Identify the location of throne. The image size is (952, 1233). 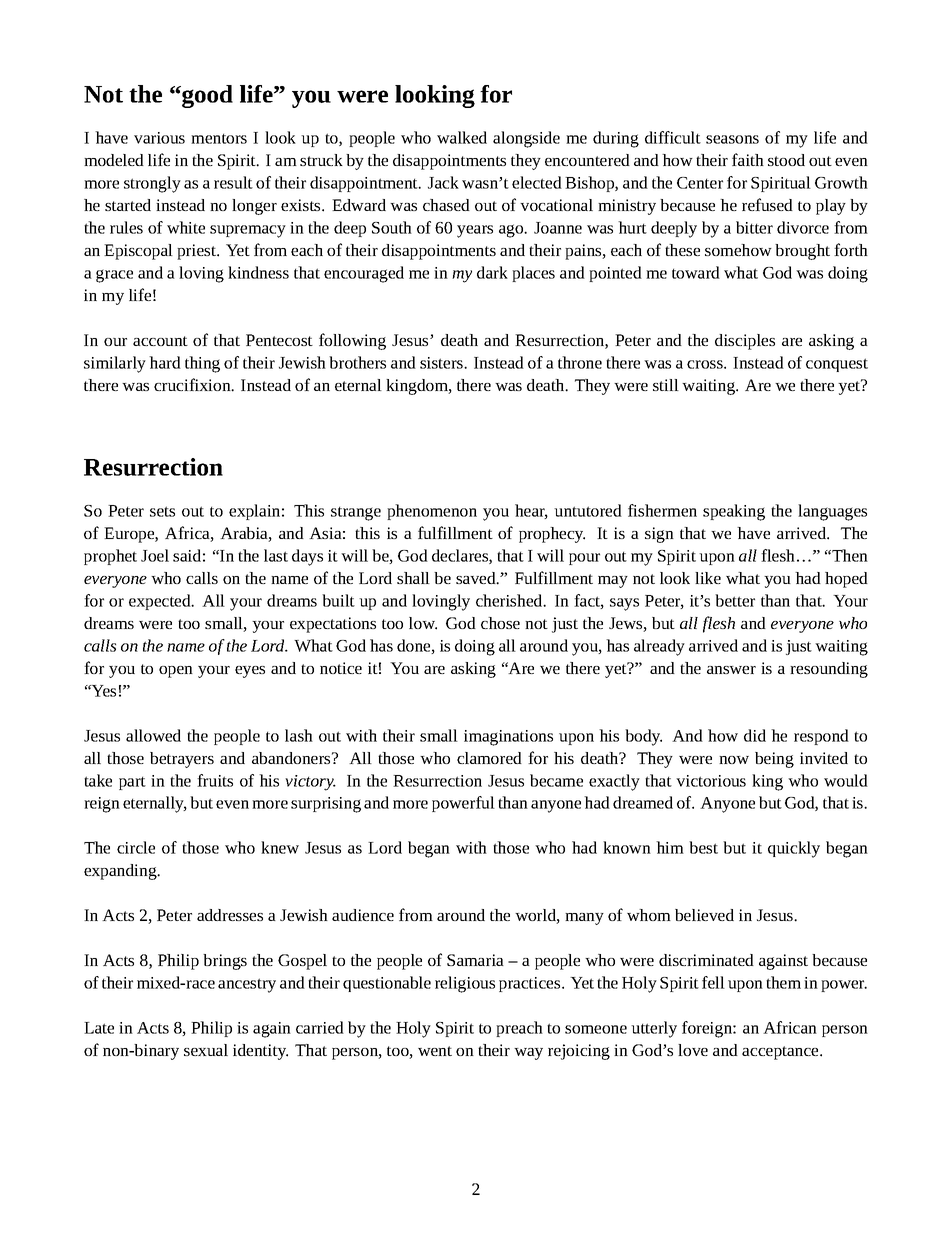
(580, 362).
